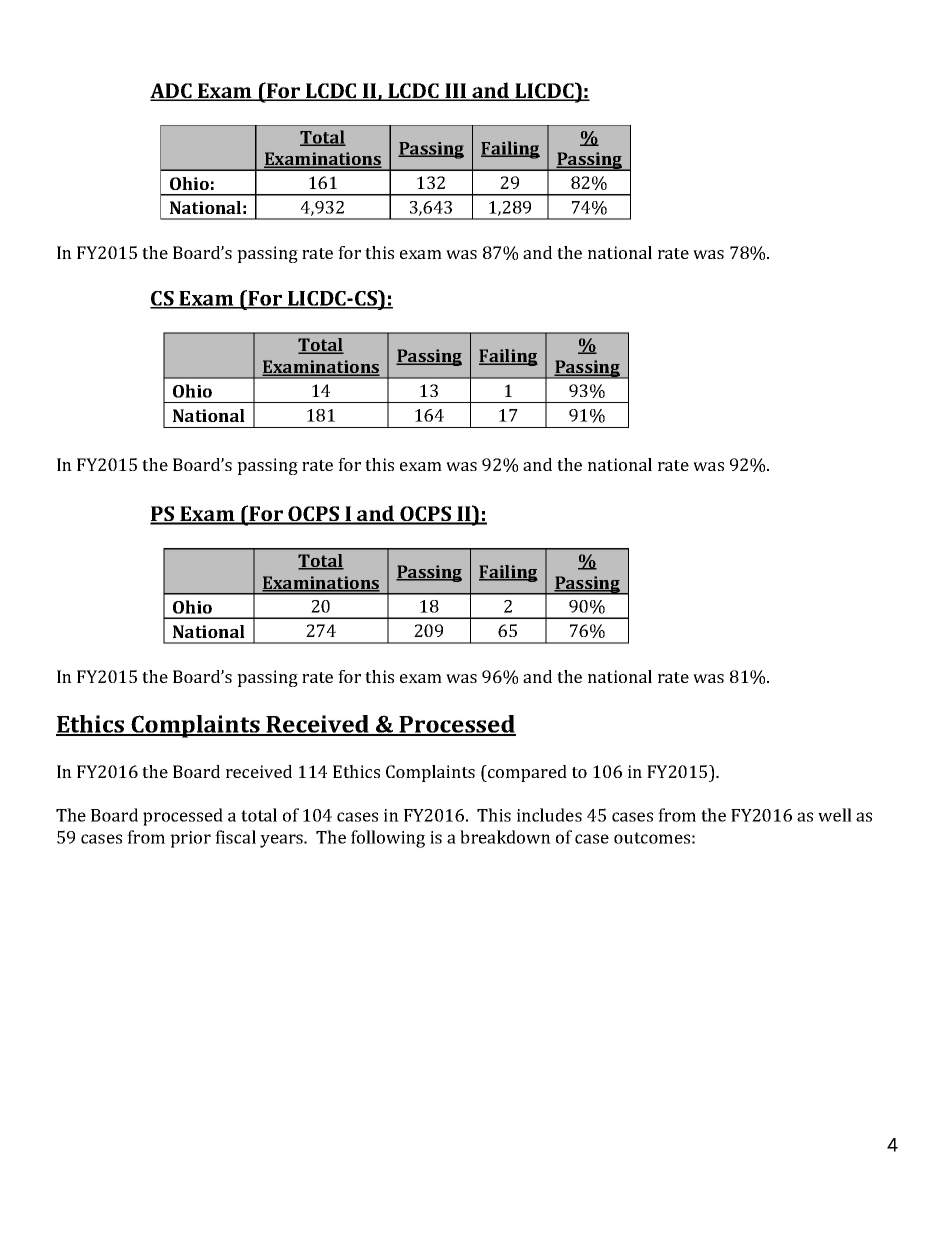 The height and width of the document is (1233, 952). Describe the element at coordinates (835, 815) in the document. I see `well` at that location.
